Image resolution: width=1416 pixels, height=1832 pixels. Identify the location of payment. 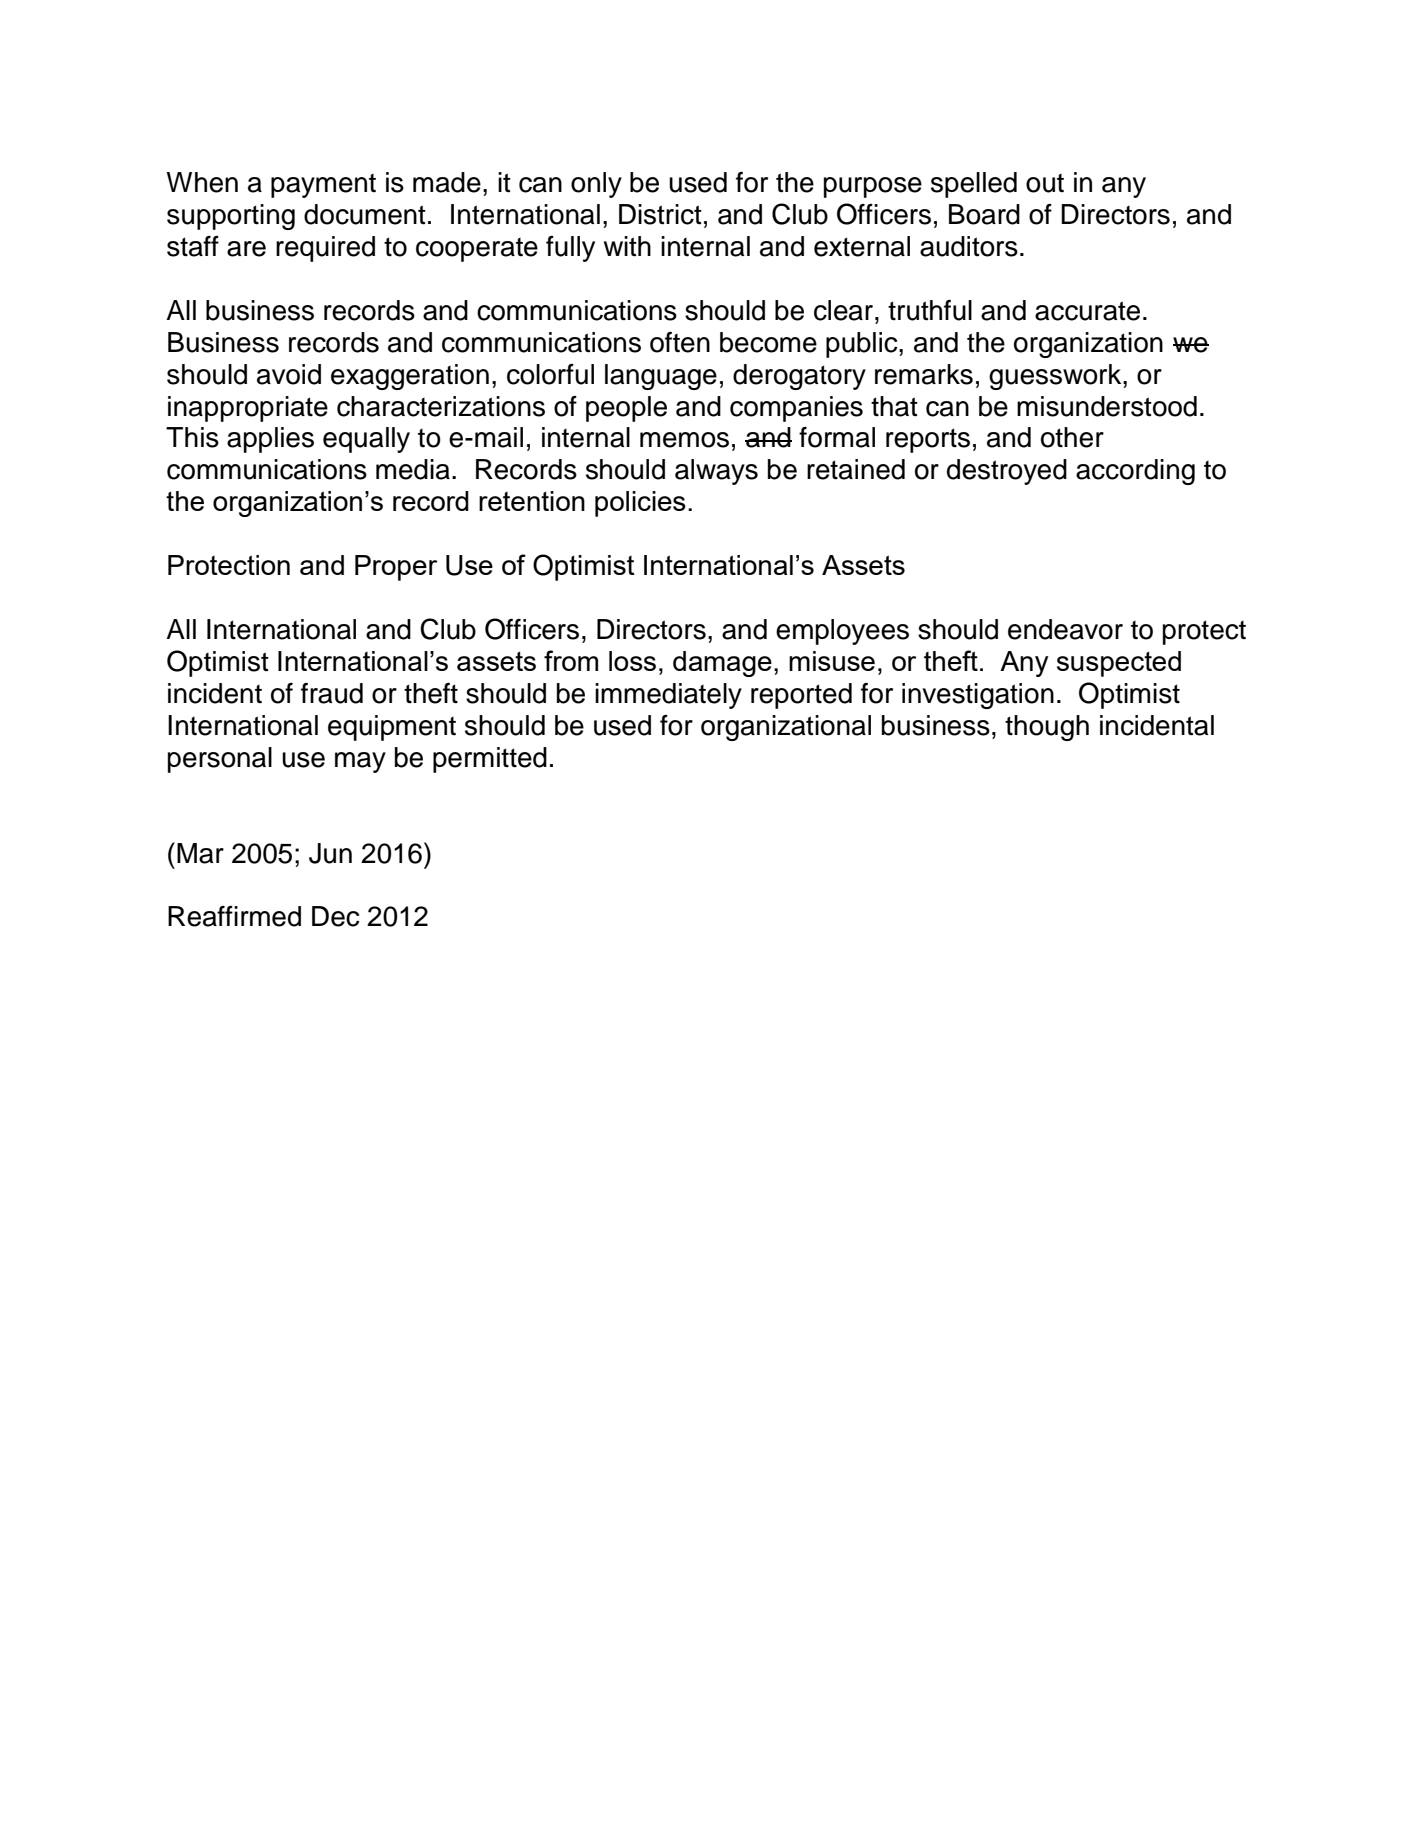
(323, 186).
